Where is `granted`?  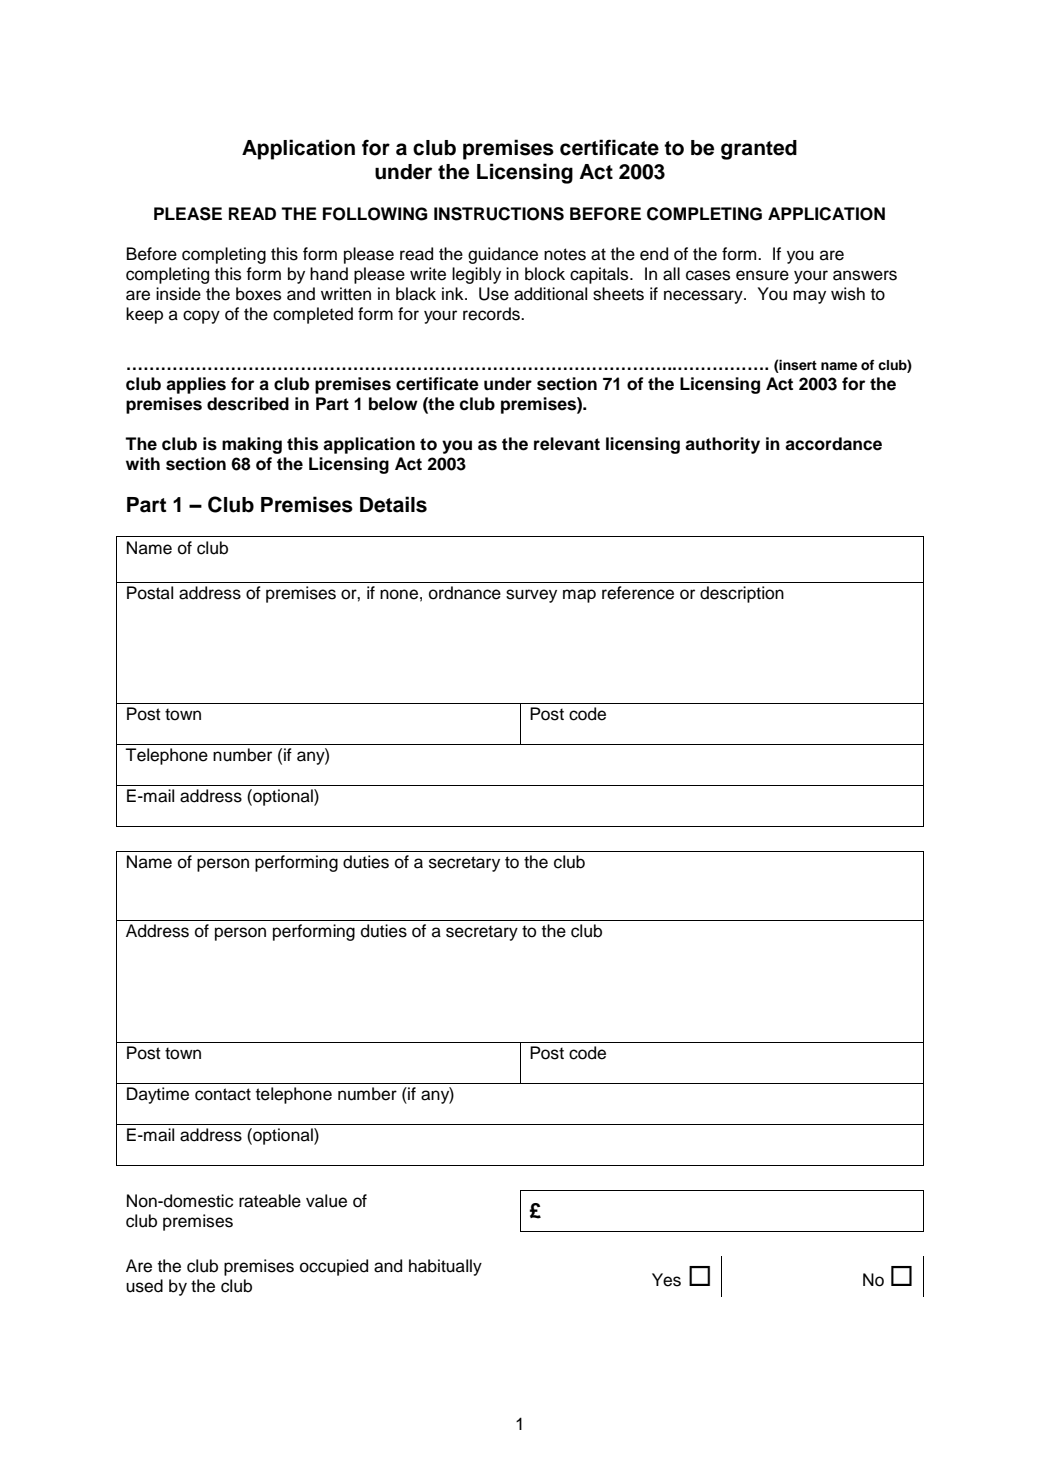 granted is located at coordinates (759, 150).
